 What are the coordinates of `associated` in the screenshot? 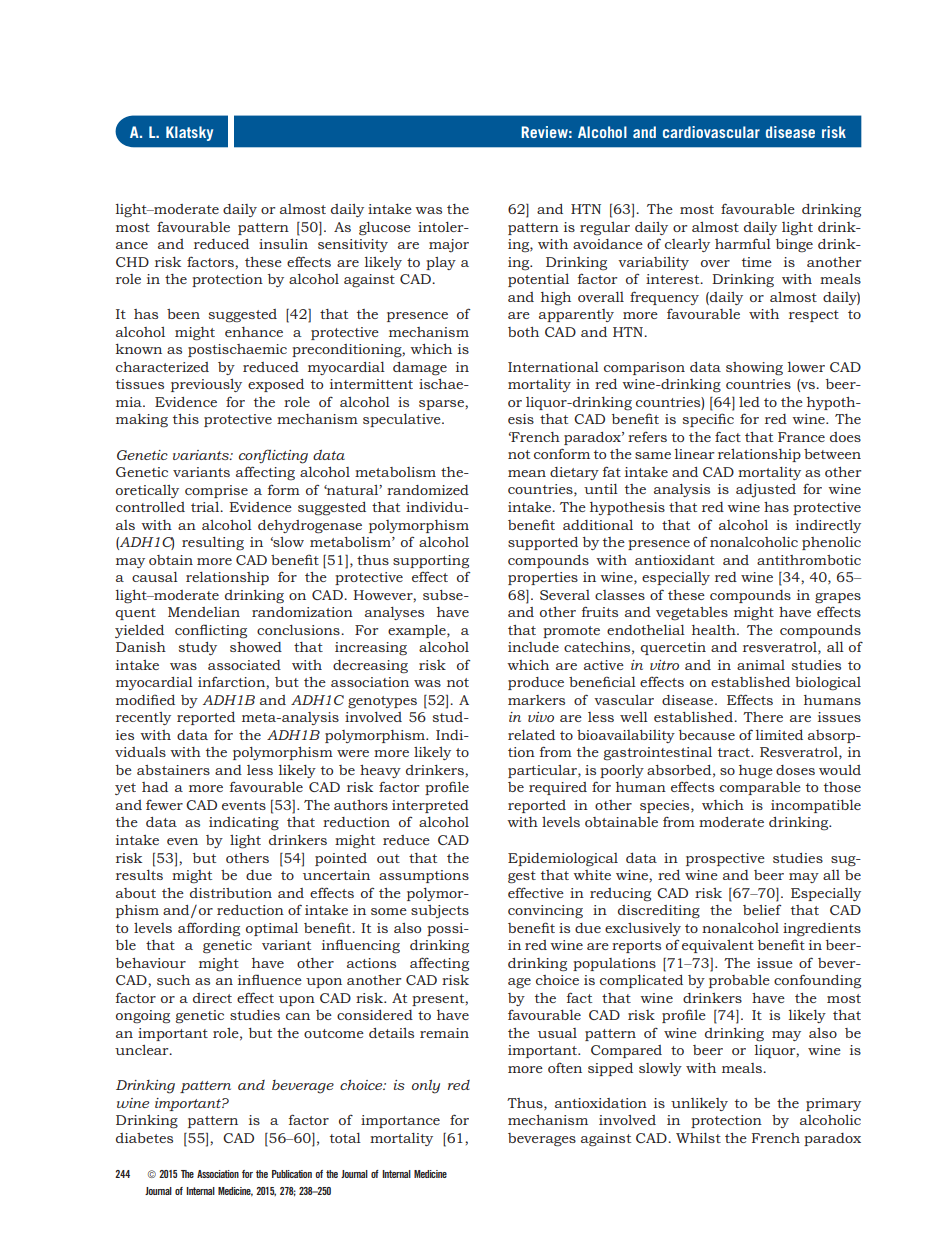 It's located at (244, 665).
